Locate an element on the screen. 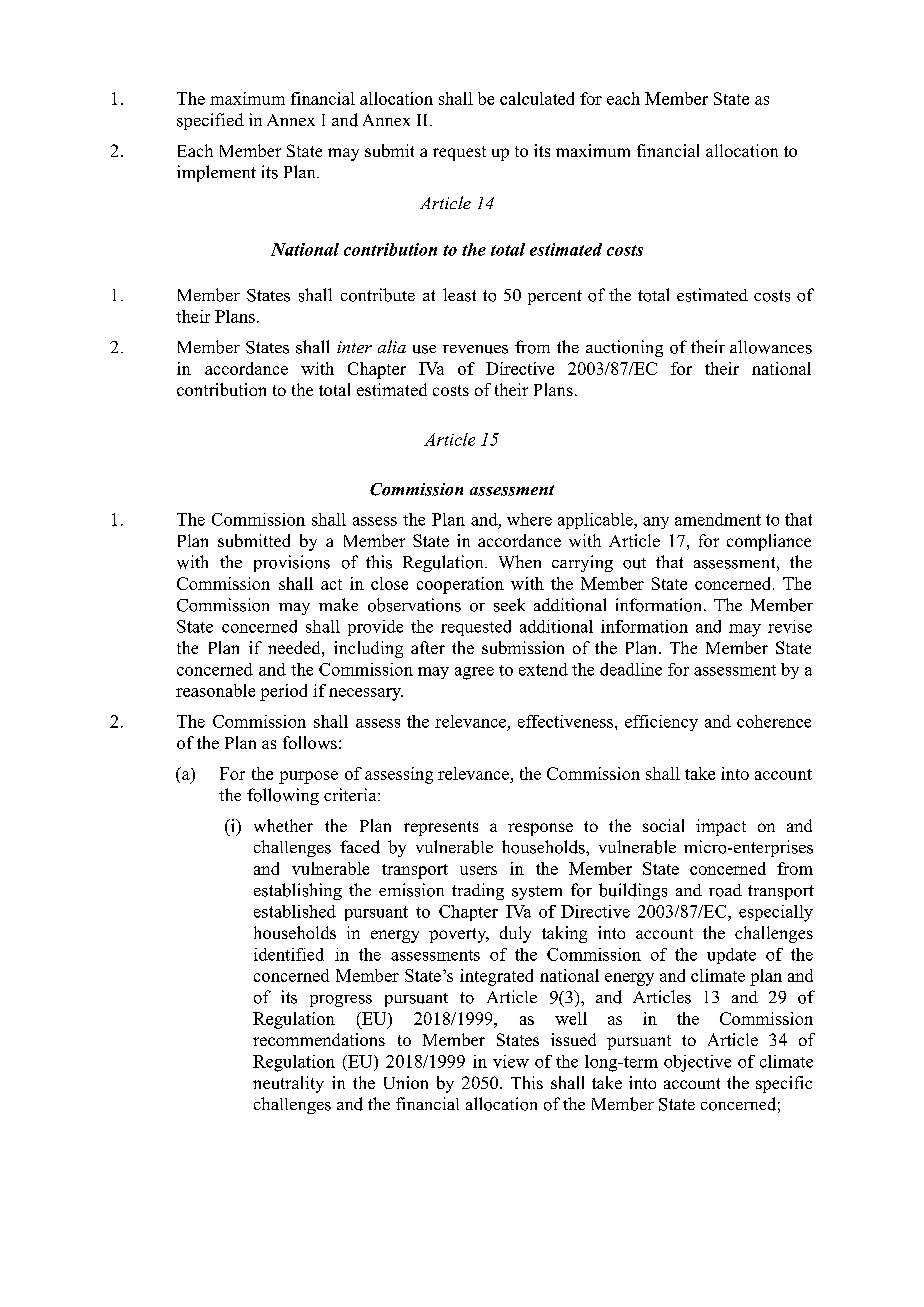 This screenshot has height=1307, width=924. specified is located at coordinates (210, 121).
